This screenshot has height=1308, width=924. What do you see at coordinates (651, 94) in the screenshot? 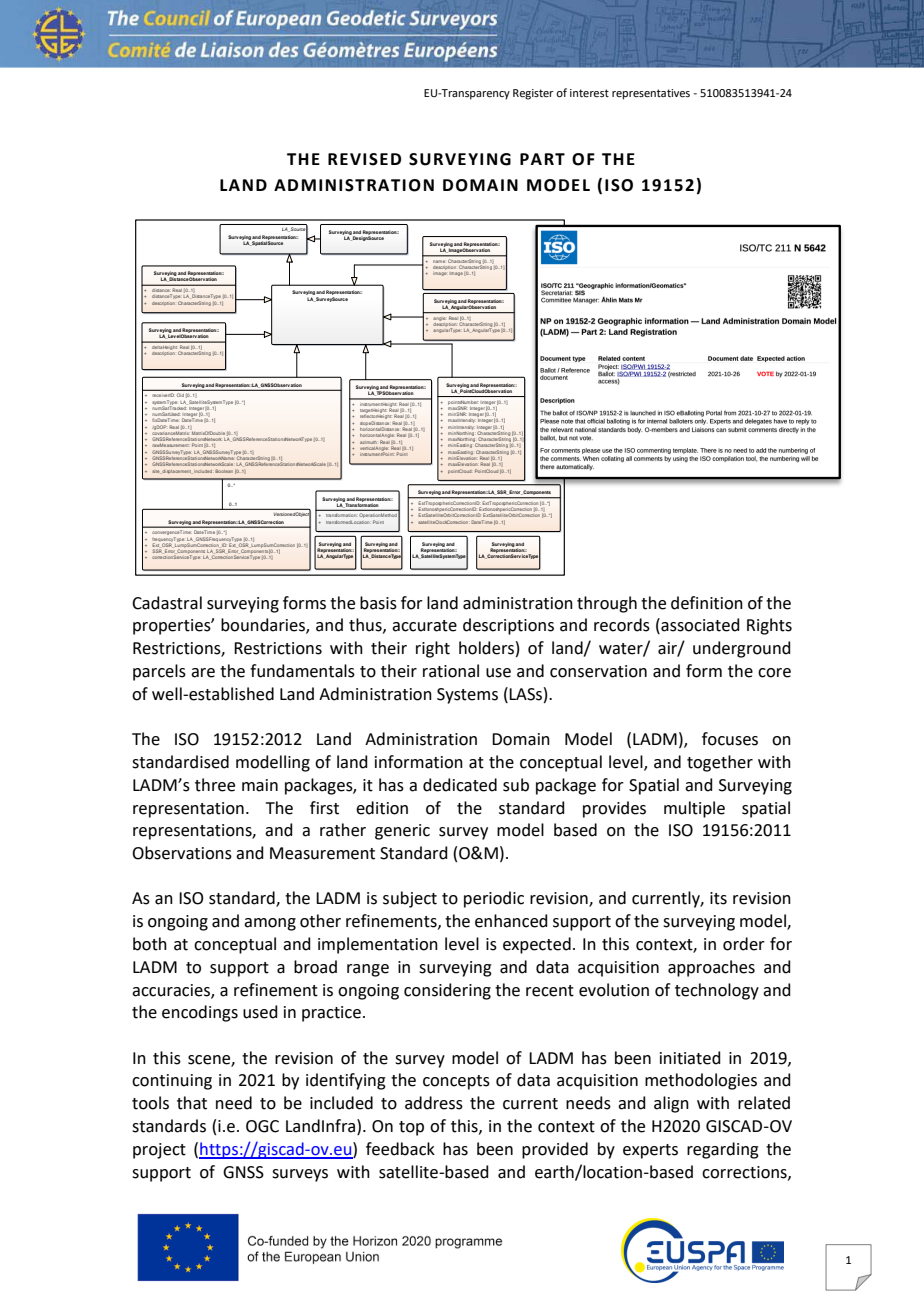
I see `representatives` at bounding box center [651, 94].
